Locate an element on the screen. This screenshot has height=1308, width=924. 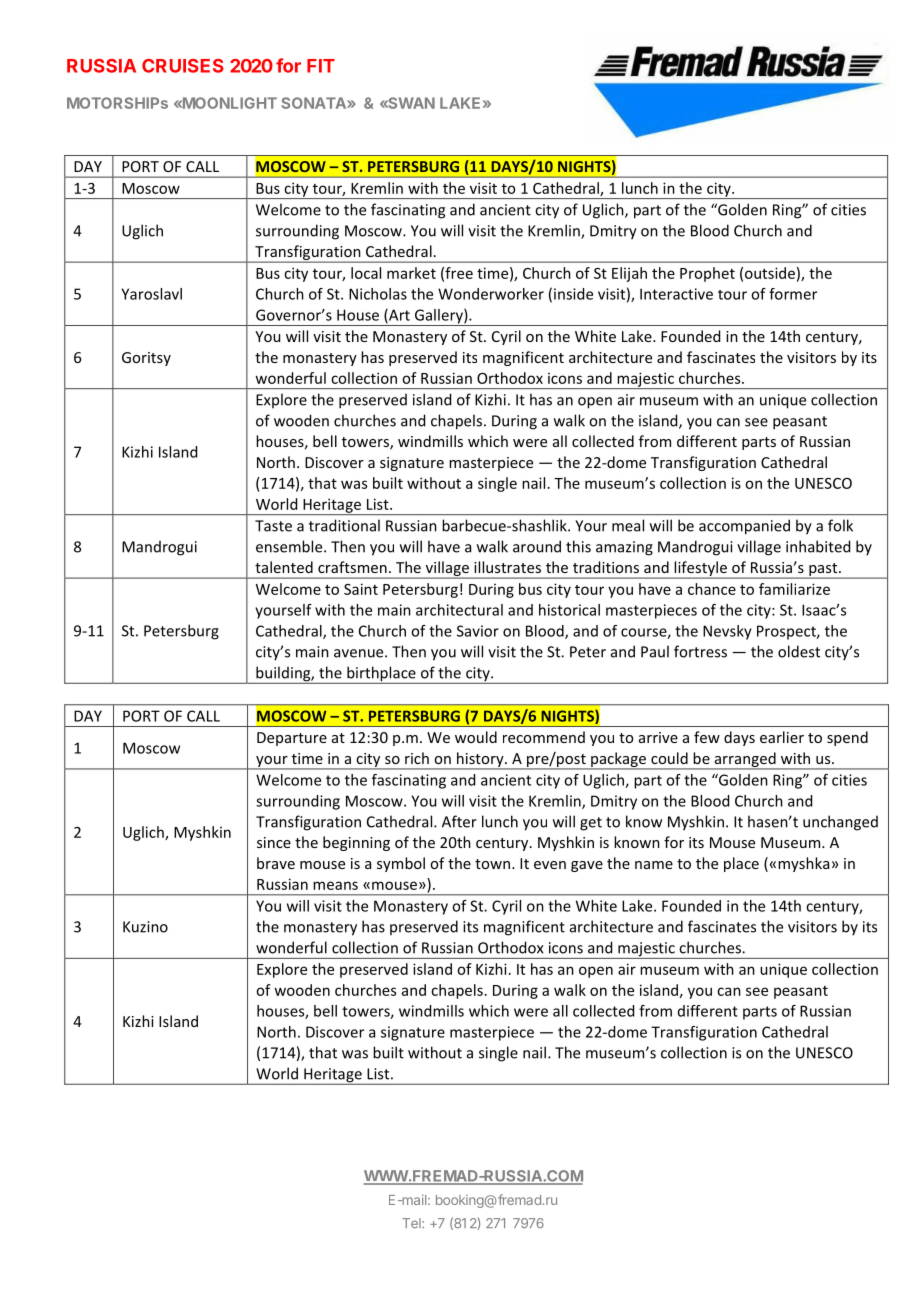
name is located at coordinates (654, 865).
